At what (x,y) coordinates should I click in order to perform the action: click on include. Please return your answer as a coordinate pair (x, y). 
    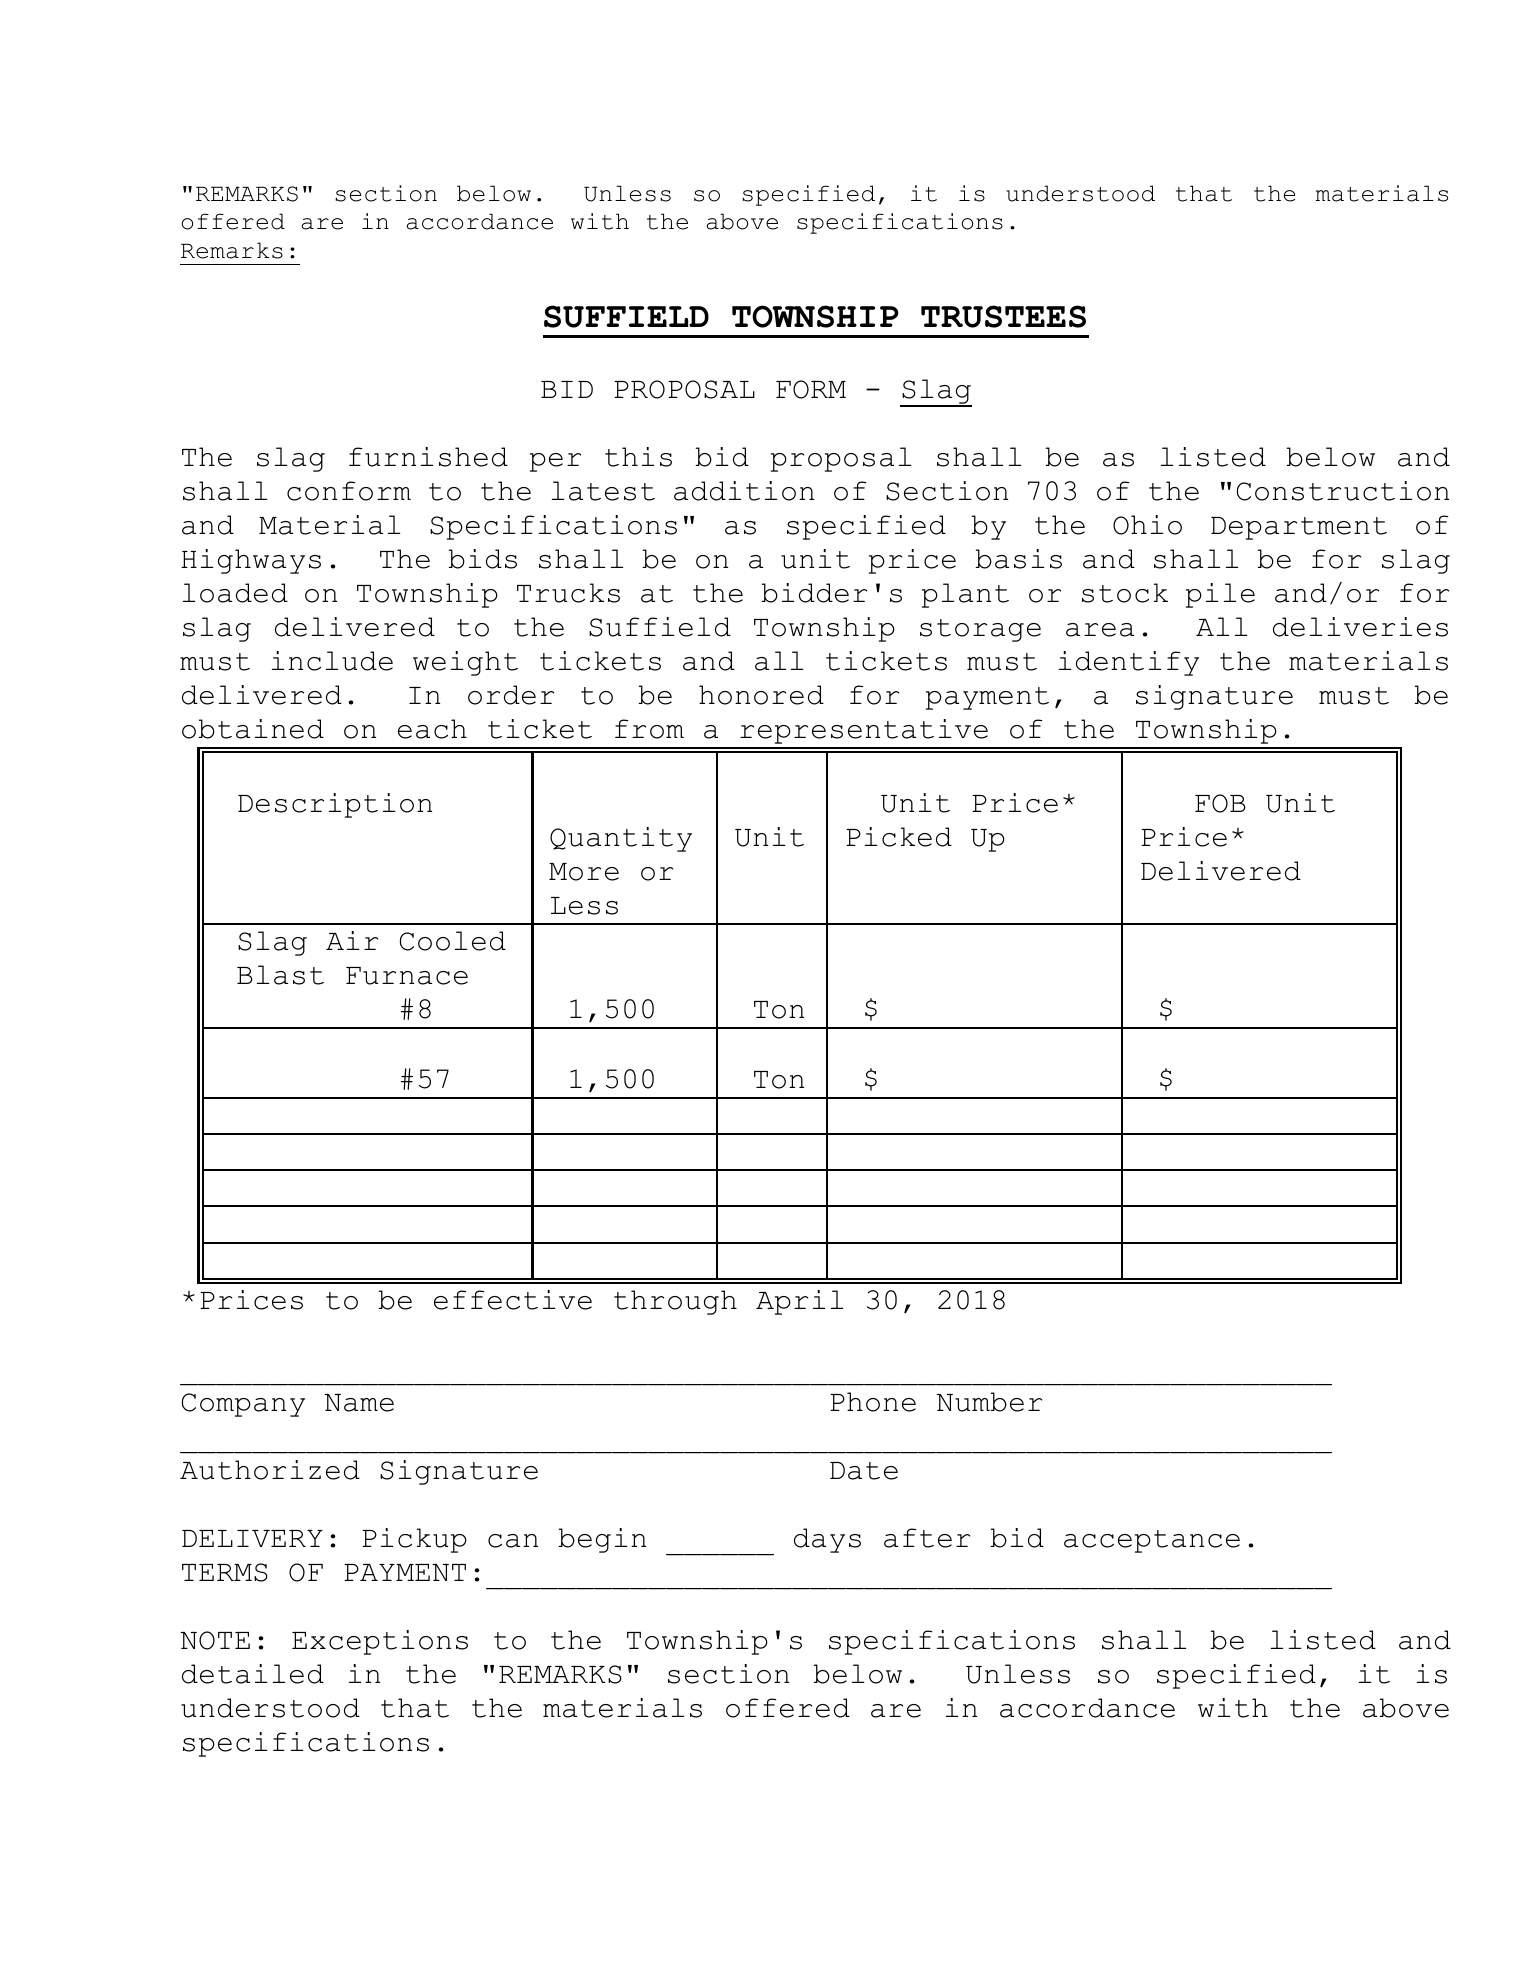
    Looking at the image, I should click on (332, 661).
